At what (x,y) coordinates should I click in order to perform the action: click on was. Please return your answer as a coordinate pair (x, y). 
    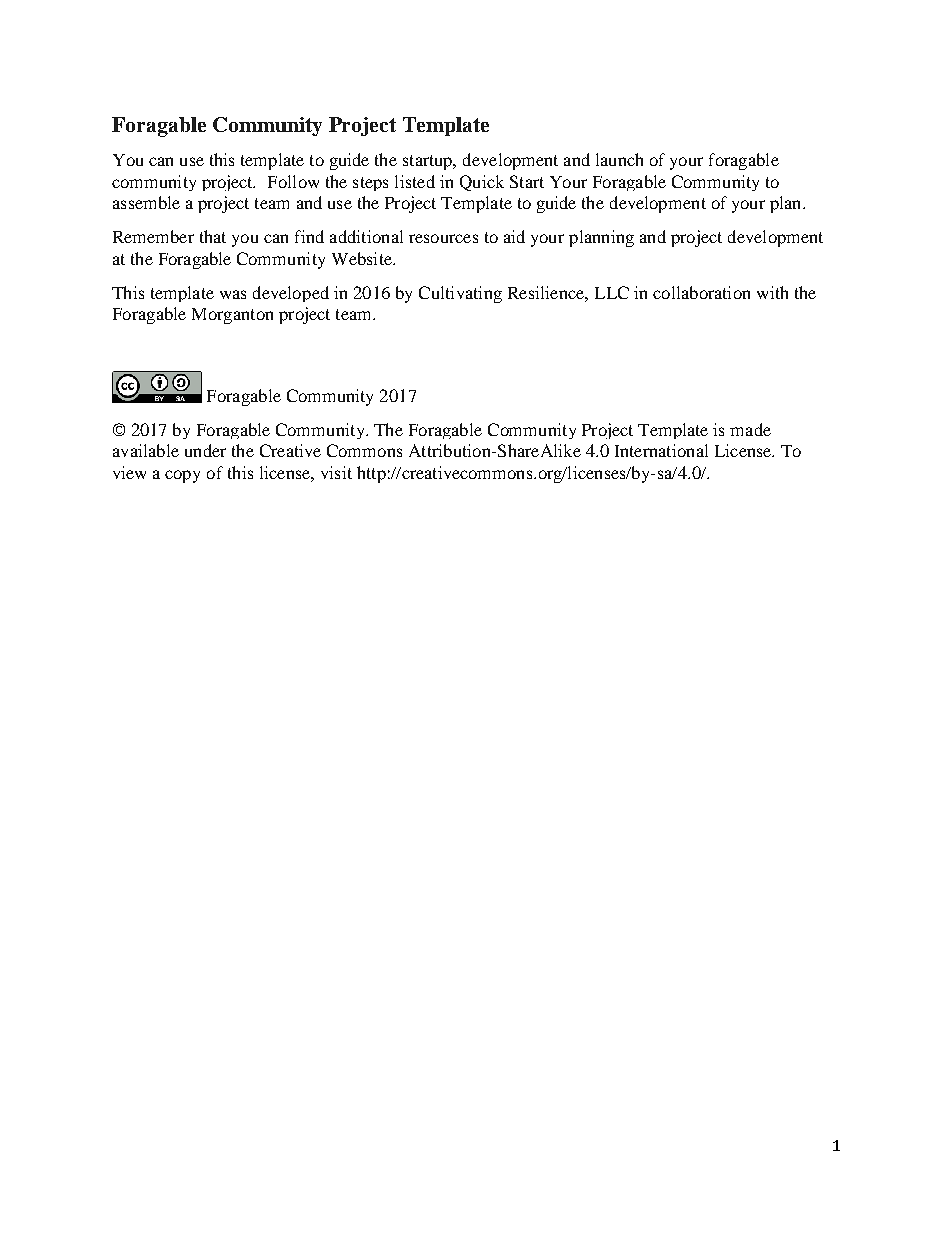
    Looking at the image, I should click on (233, 294).
